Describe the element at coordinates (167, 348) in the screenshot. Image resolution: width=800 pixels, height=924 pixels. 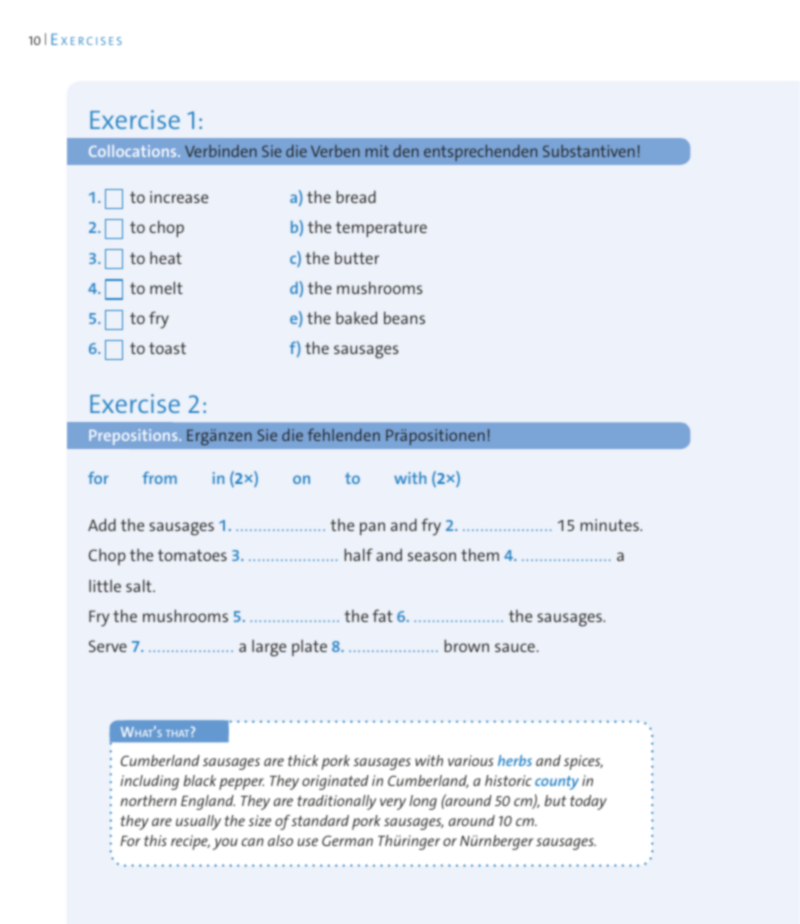
I see `toast` at that location.
